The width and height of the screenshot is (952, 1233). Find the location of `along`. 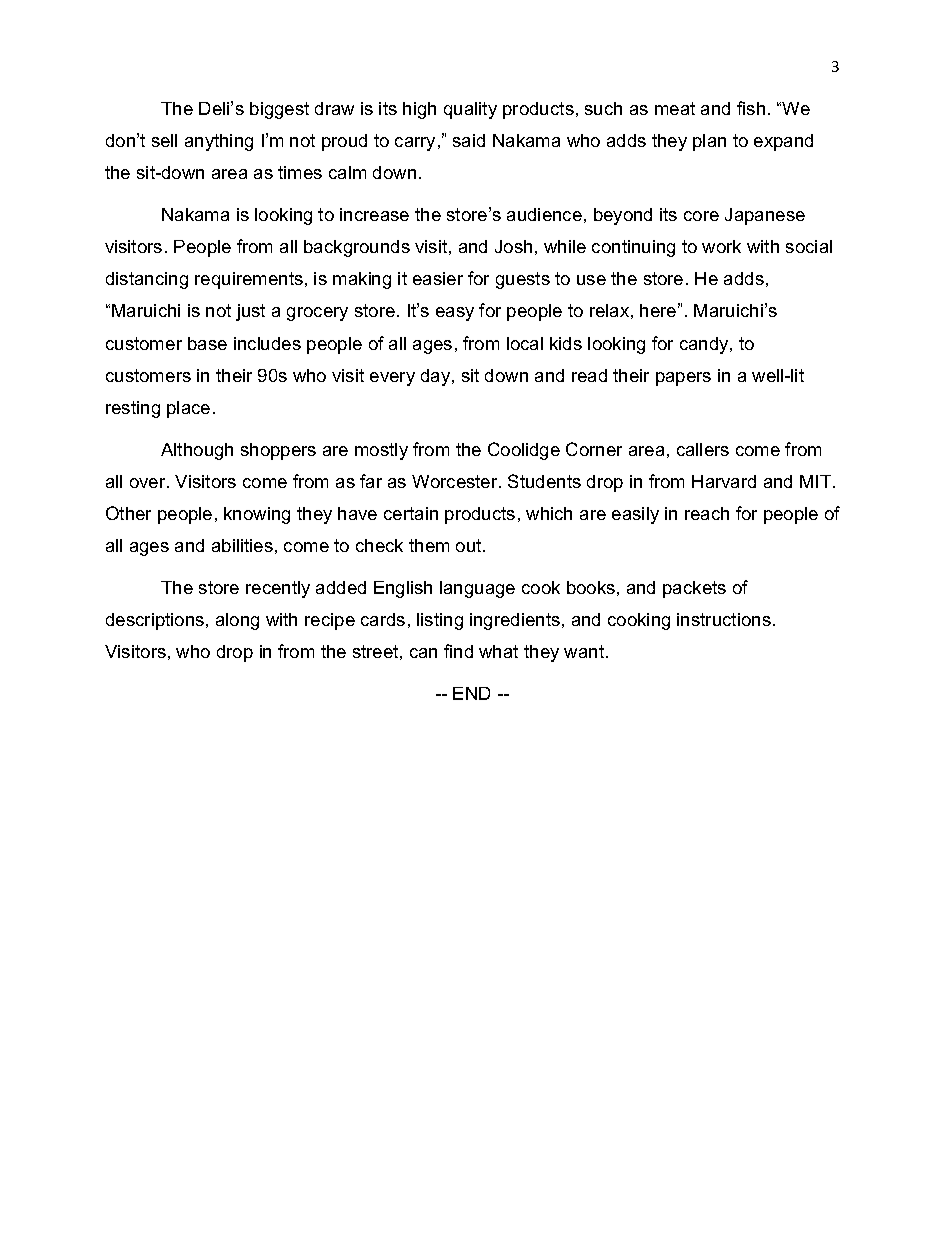

along is located at coordinates (237, 621).
